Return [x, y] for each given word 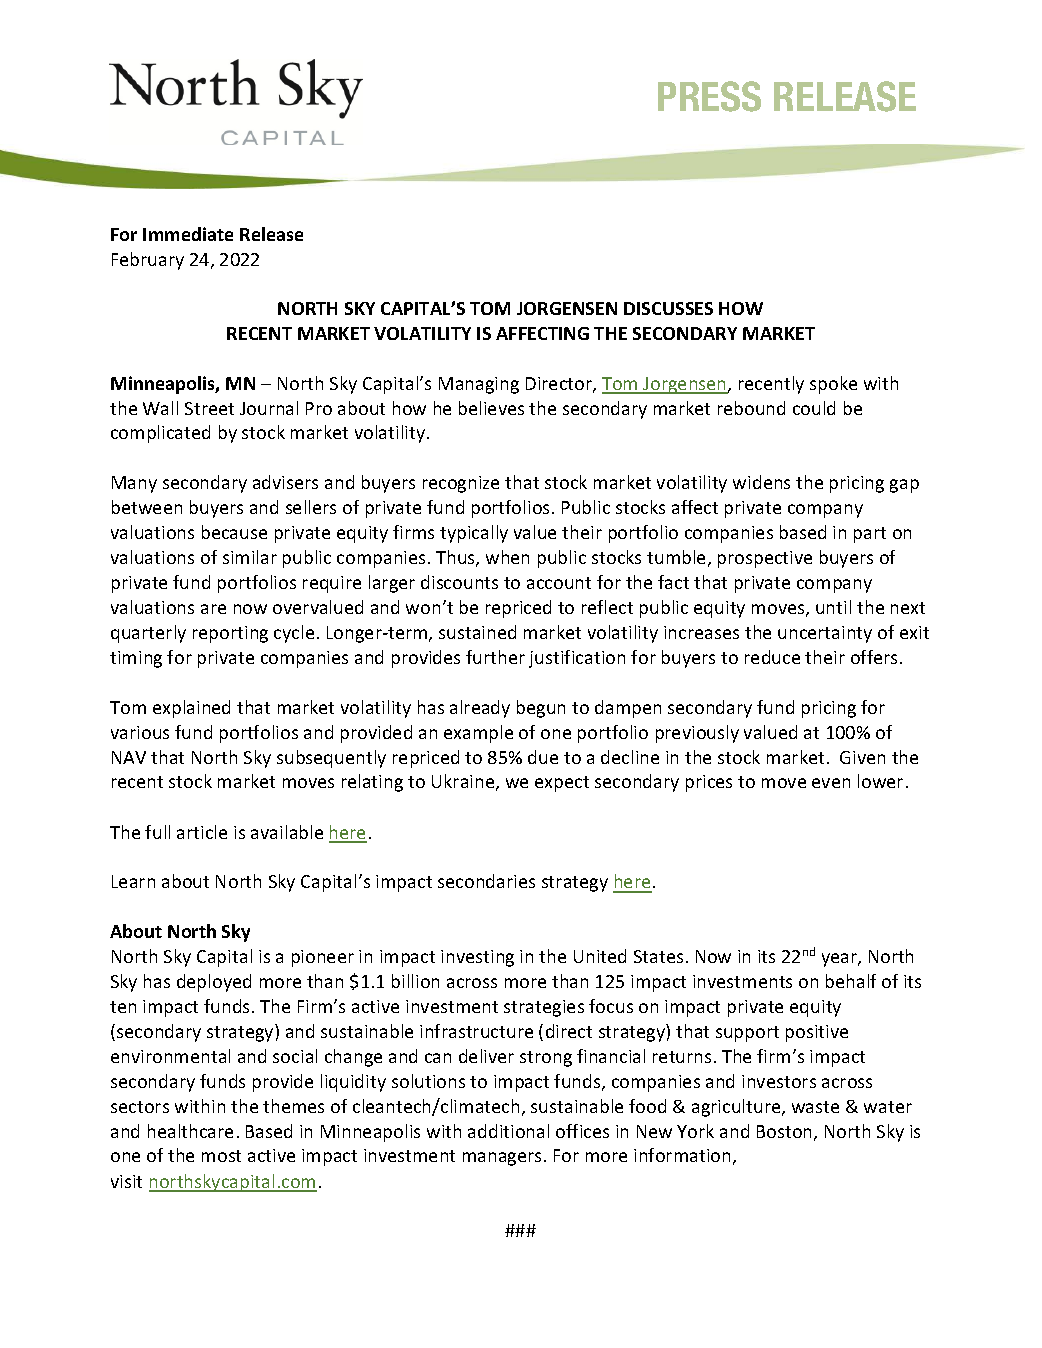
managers [502, 1159]
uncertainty [825, 634]
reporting [230, 634]
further [495, 657]
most [221, 1156]
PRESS [709, 96]
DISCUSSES [668, 308]
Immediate [188, 234]
